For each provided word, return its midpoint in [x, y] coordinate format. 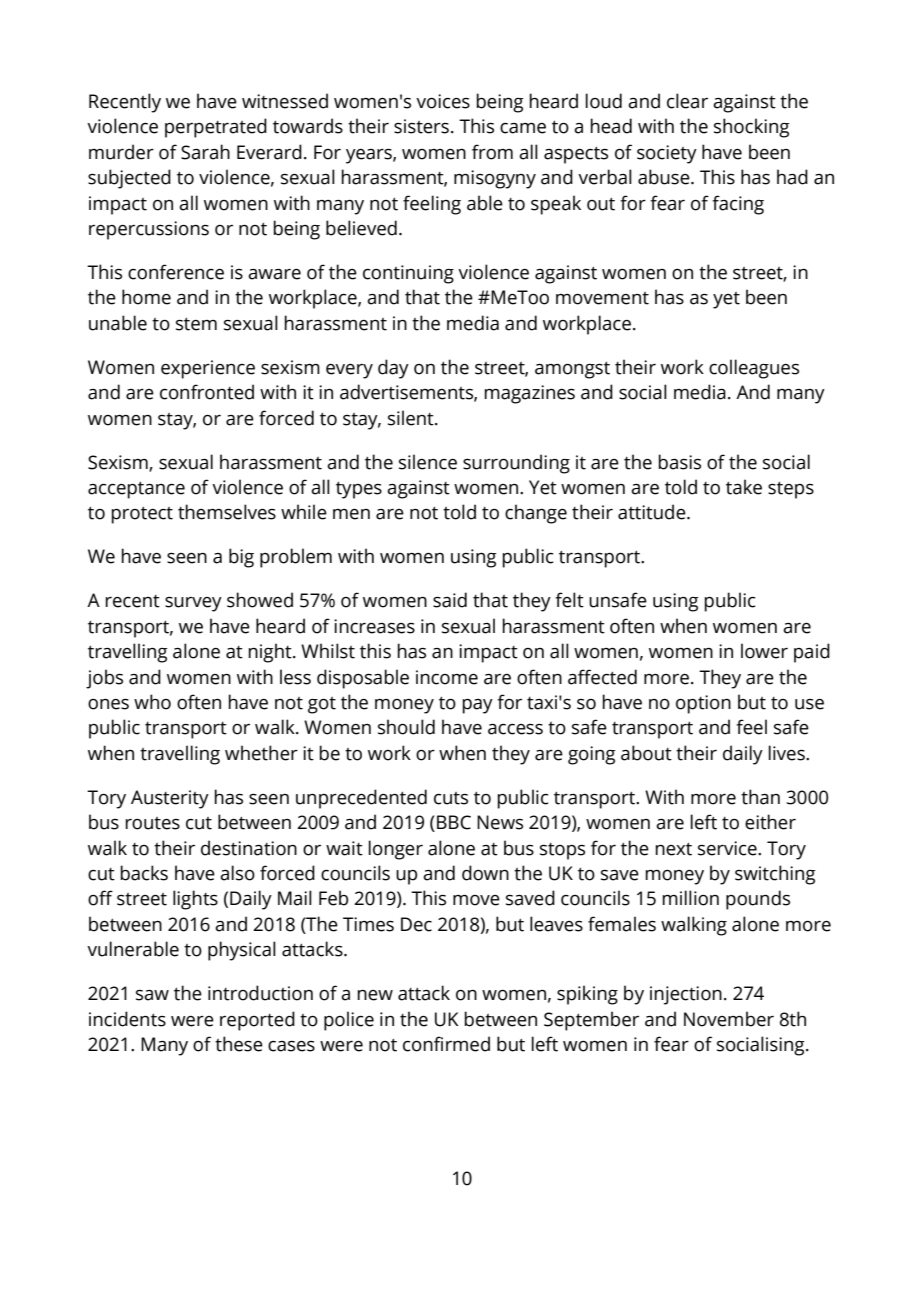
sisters [421, 126]
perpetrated [216, 128]
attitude [653, 512]
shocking [752, 128]
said [450, 600]
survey [193, 604]
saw [152, 995]
